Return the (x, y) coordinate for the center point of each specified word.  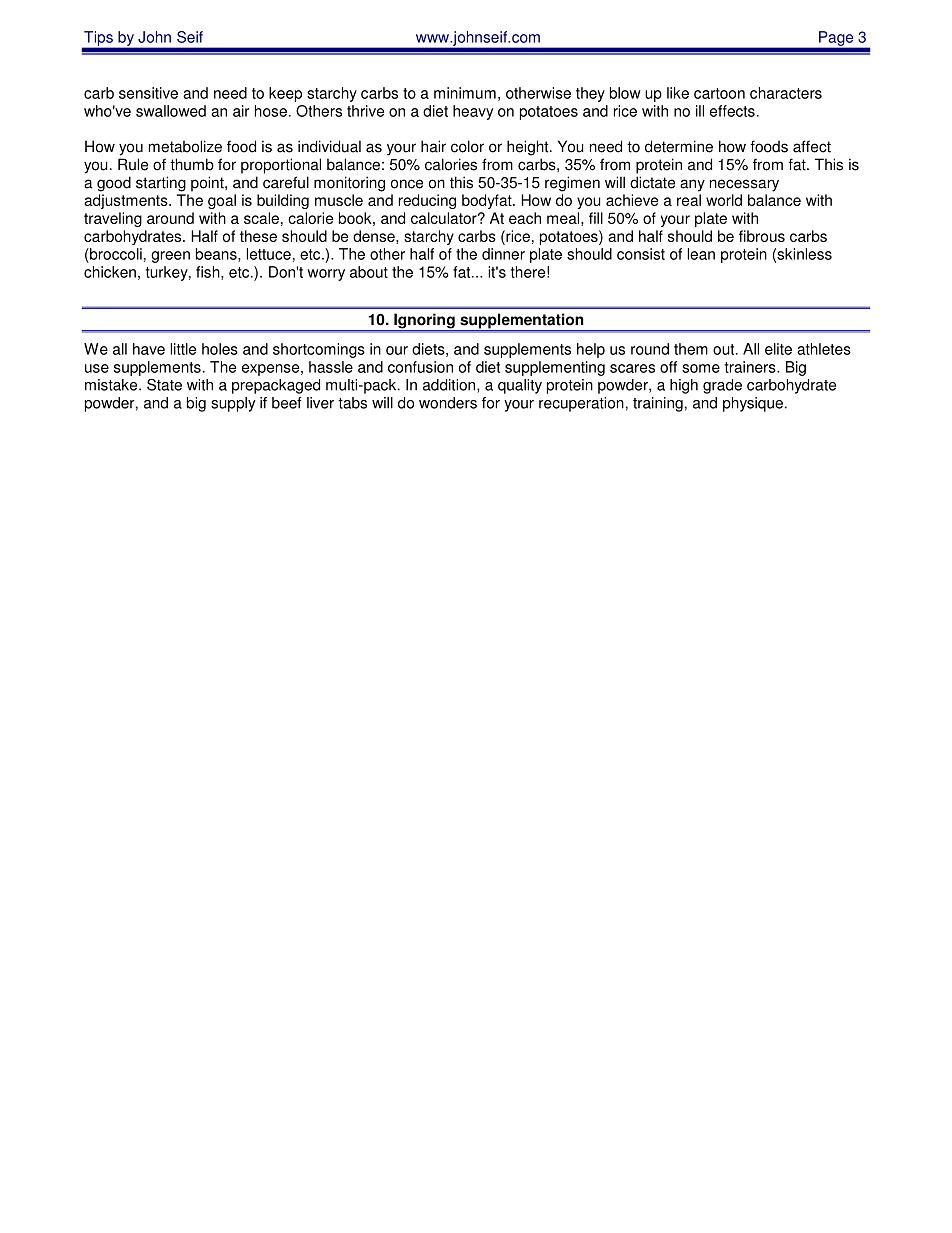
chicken (110, 272)
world (724, 200)
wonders (448, 403)
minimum (465, 93)
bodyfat (488, 201)
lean (701, 254)
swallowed (171, 111)
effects (732, 111)
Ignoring (424, 322)
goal (222, 201)
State (164, 384)
